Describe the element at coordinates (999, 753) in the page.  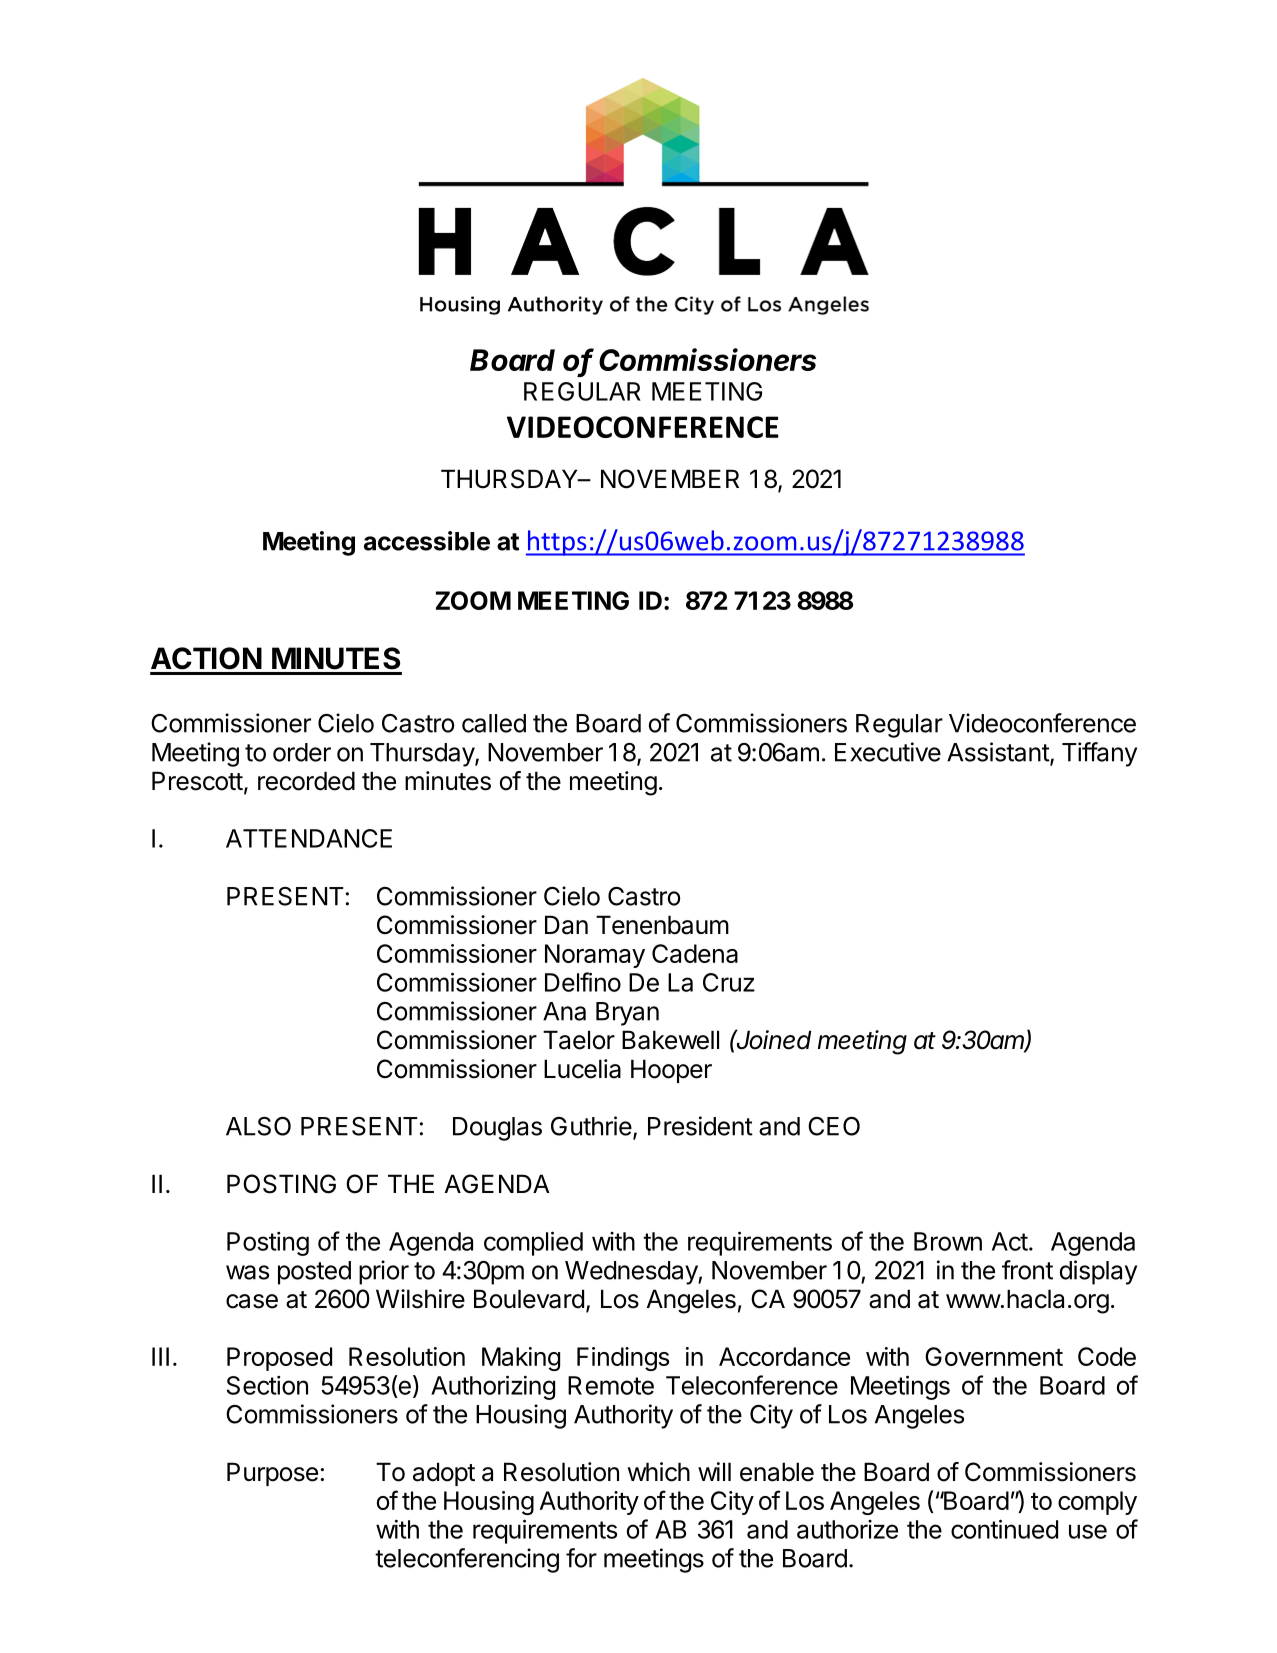
I see `Assistant` at that location.
